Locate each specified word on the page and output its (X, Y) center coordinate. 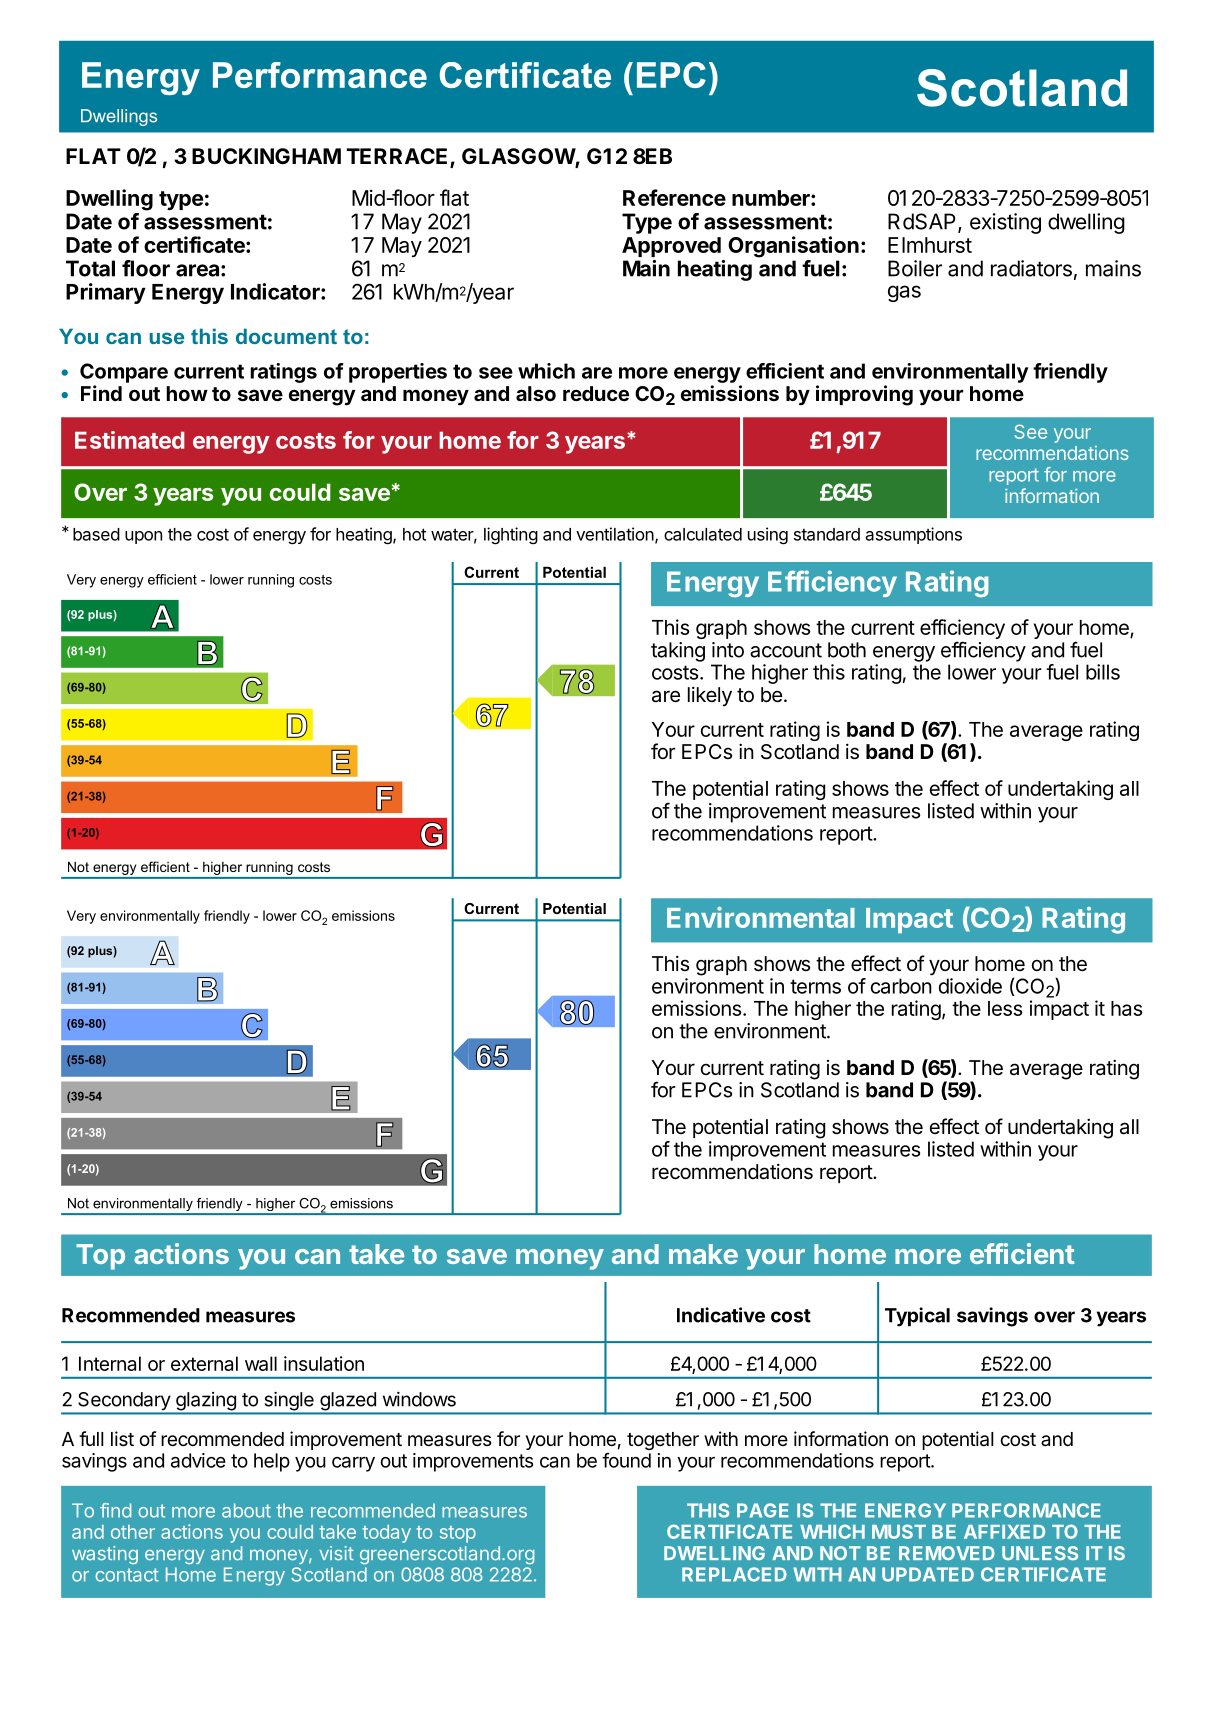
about (246, 1510)
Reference (674, 197)
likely (710, 697)
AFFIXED (1004, 1532)
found (626, 1460)
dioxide (970, 986)
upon (143, 537)
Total (90, 268)
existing (1005, 223)
